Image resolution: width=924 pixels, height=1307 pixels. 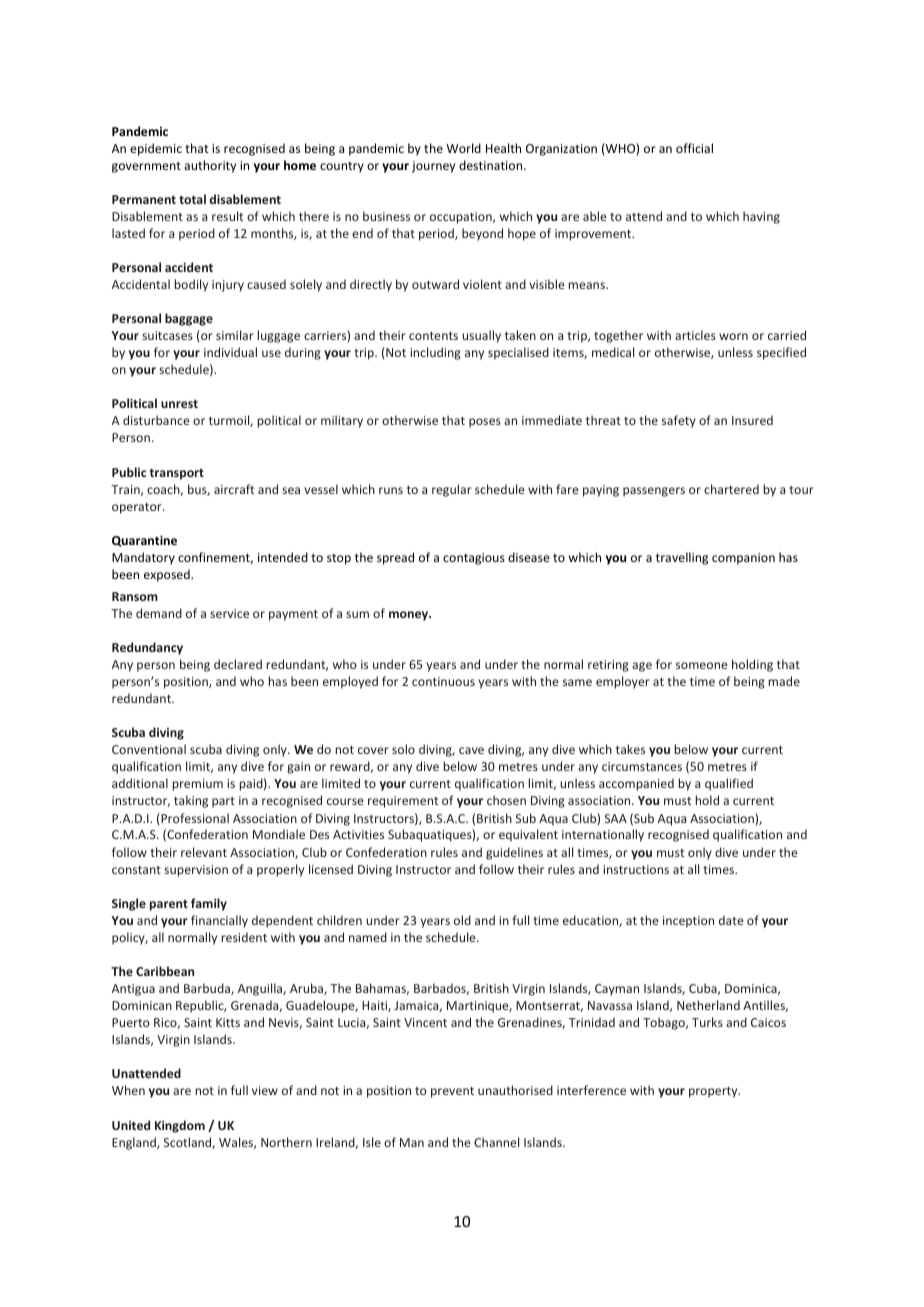 What do you see at coordinates (452, 1092) in the screenshot?
I see `prevent` at bounding box center [452, 1092].
